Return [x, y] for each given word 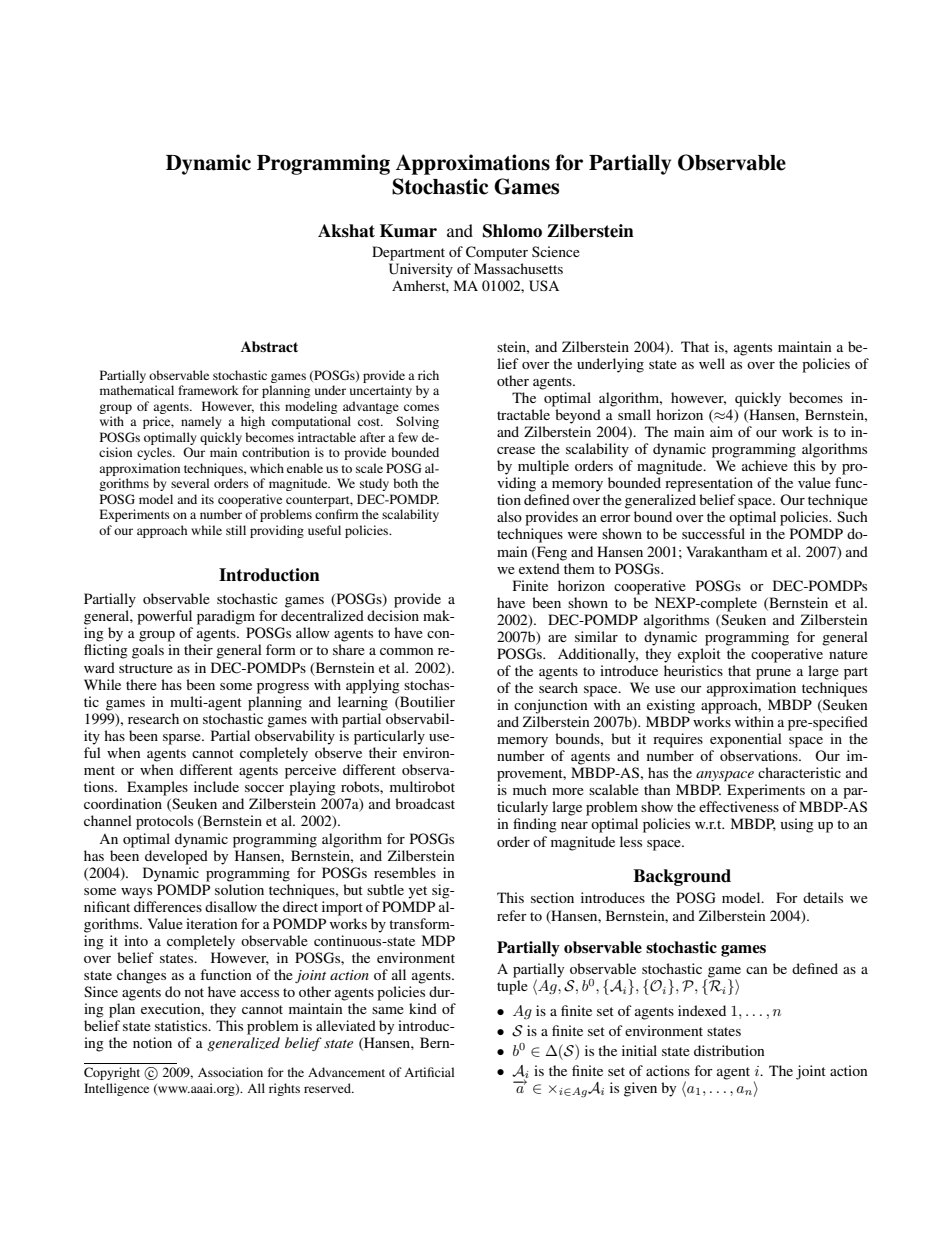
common [407, 651]
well [712, 363]
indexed [702, 1010]
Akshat [346, 231]
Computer [497, 253]
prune [773, 674]
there [141, 684]
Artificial [429, 1072]
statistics [182, 1025]
